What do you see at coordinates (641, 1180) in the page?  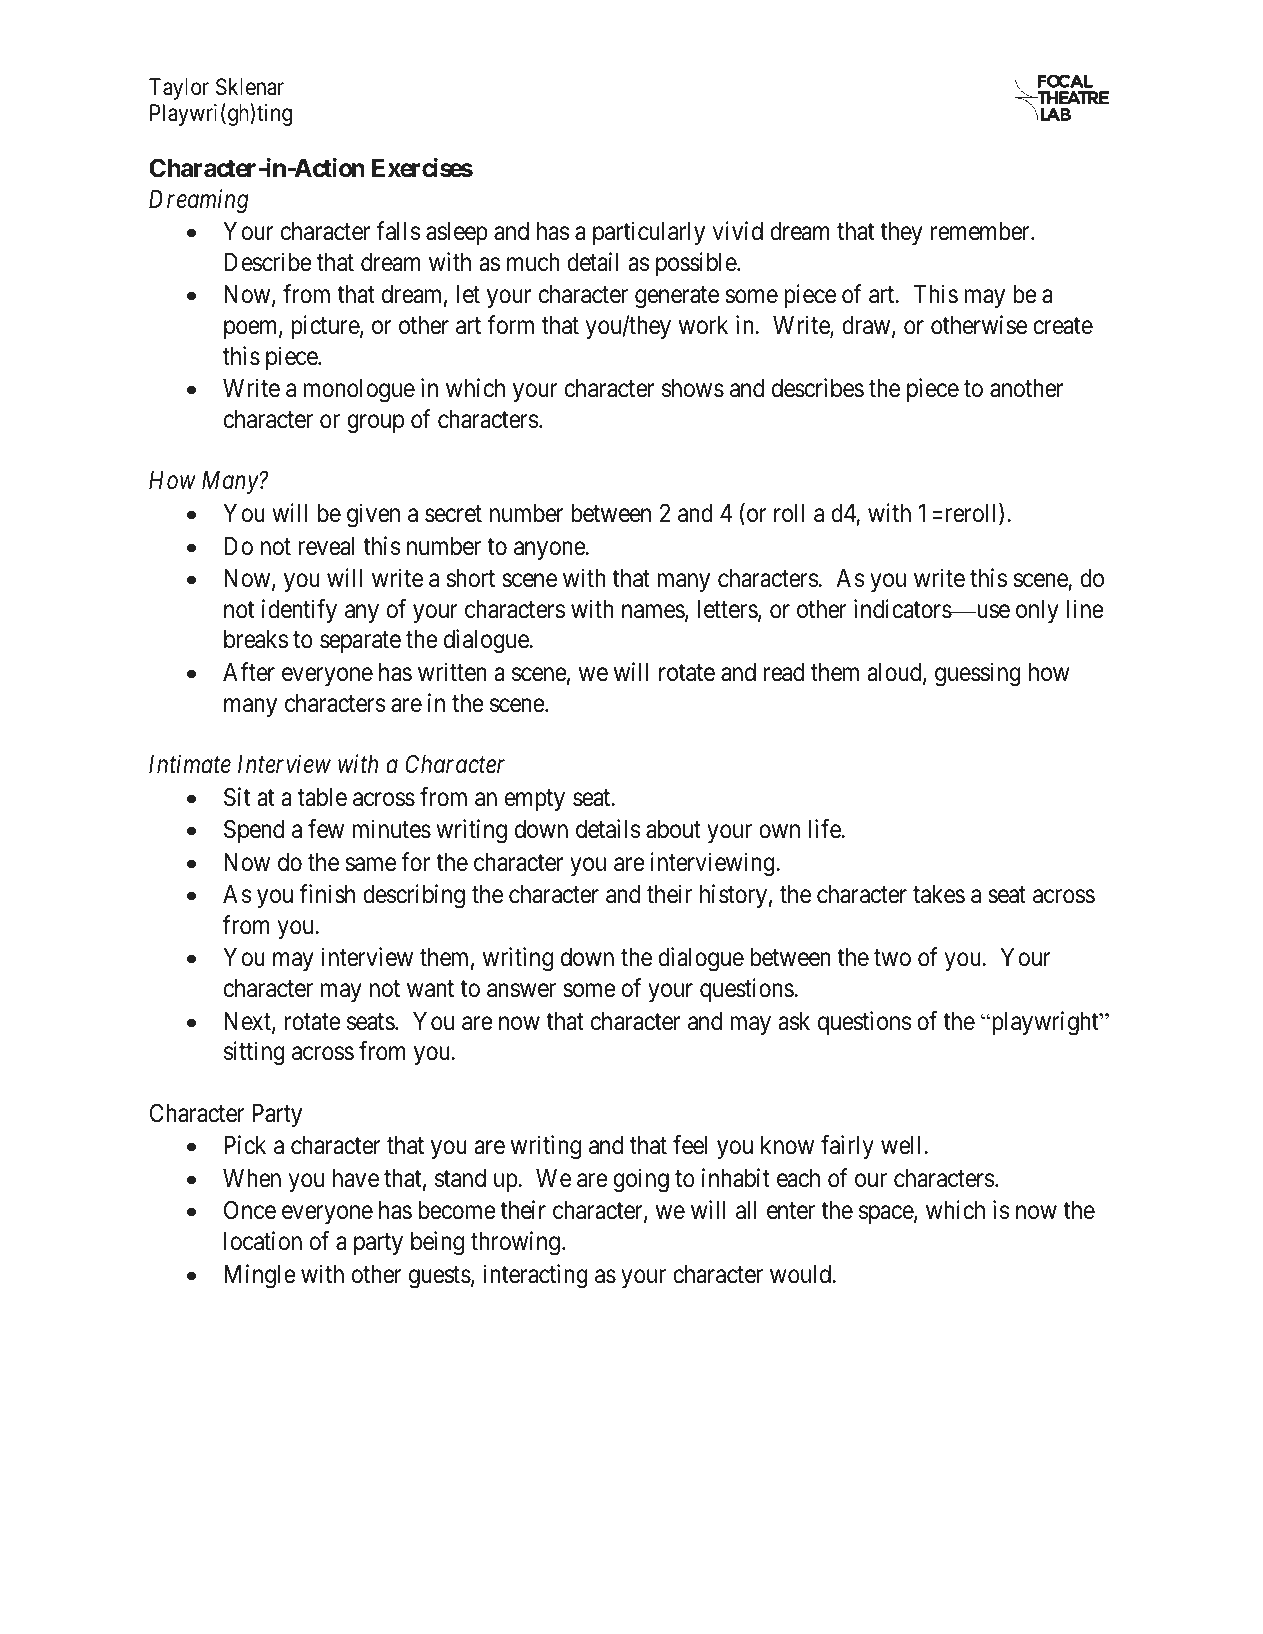 I see `going` at bounding box center [641, 1180].
